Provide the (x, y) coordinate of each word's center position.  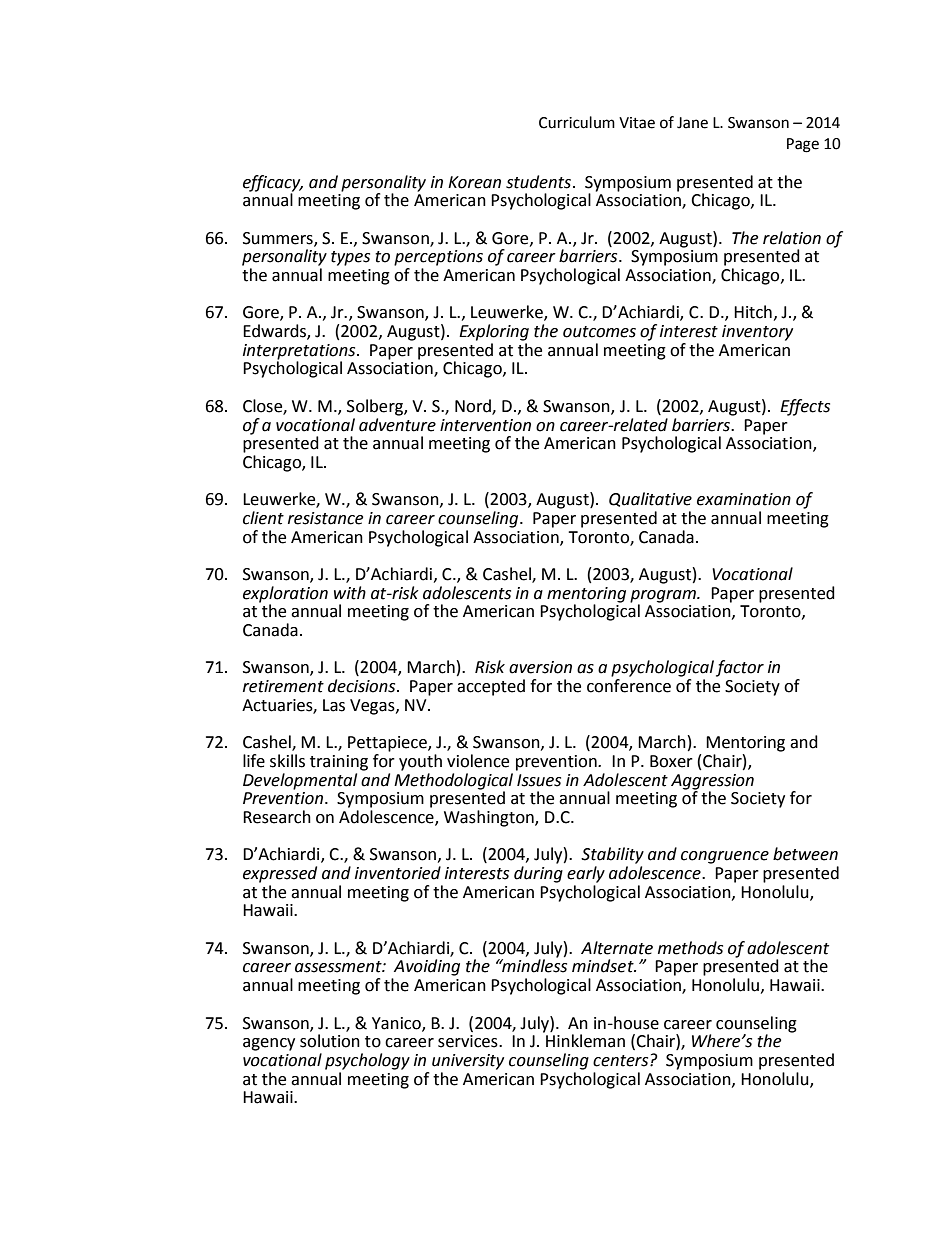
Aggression (712, 782)
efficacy (273, 183)
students (538, 182)
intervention (485, 425)
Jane (692, 123)
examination (744, 499)
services (469, 1041)
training (339, 763)
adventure (397, 423)
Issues (539, 780)
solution (330, 1041)
